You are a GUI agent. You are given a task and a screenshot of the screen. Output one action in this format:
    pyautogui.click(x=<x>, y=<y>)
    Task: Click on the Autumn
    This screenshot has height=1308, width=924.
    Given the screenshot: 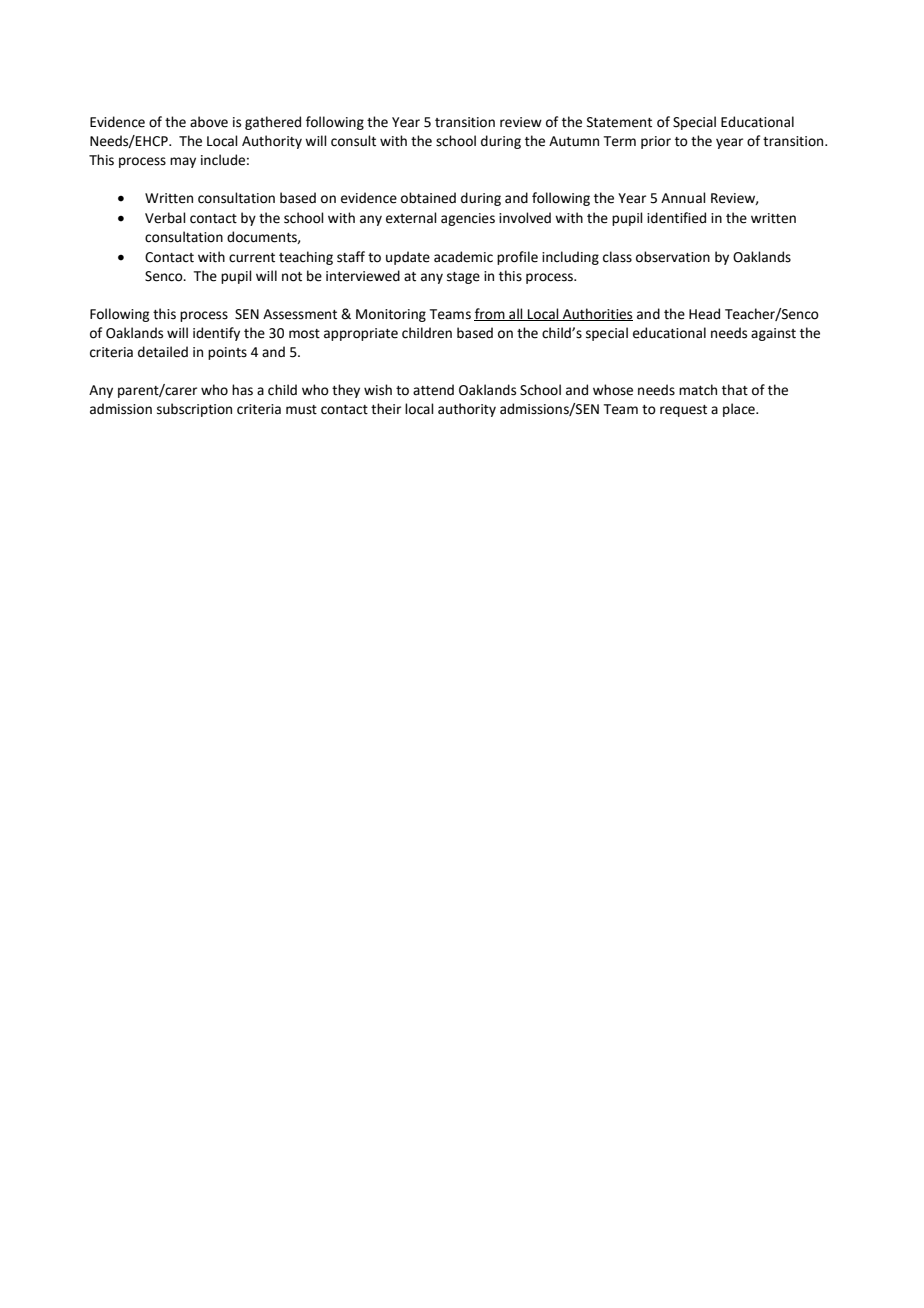 What is the action you would take?
    pyautogui.click(x=574, y=141)
